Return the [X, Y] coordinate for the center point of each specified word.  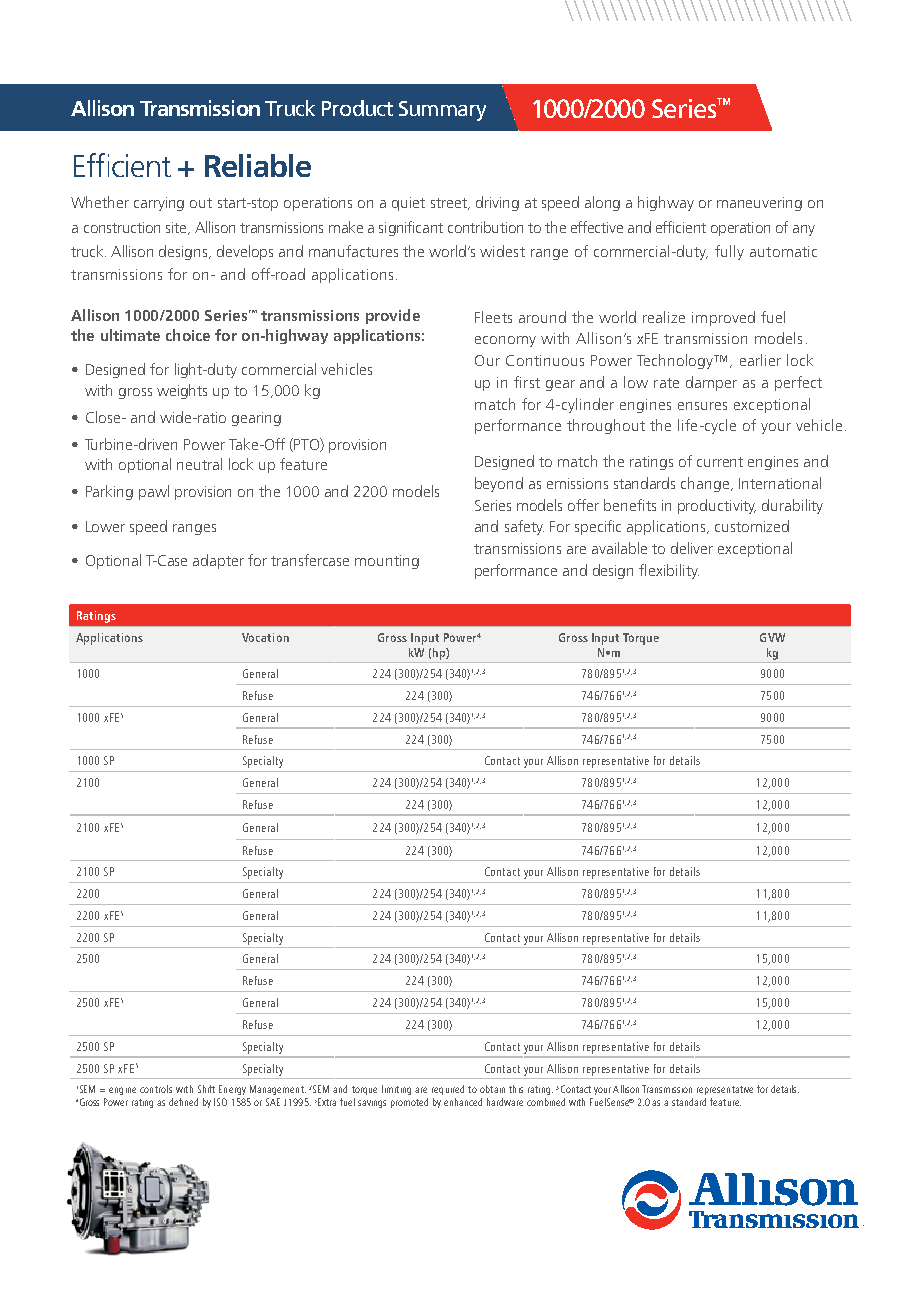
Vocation [265, 637]
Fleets [493, 317]
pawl [154, 492]
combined [546, 1102]
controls [156, 1089]
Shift [206, 1089]
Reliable [258, 165]
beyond [499, 484]
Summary [442, 111]
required [448, 1090]
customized [752, 526]
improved [723, 318]
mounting [387, 562]
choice [188, 335]
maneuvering [759, 204]
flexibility [669, 571]
